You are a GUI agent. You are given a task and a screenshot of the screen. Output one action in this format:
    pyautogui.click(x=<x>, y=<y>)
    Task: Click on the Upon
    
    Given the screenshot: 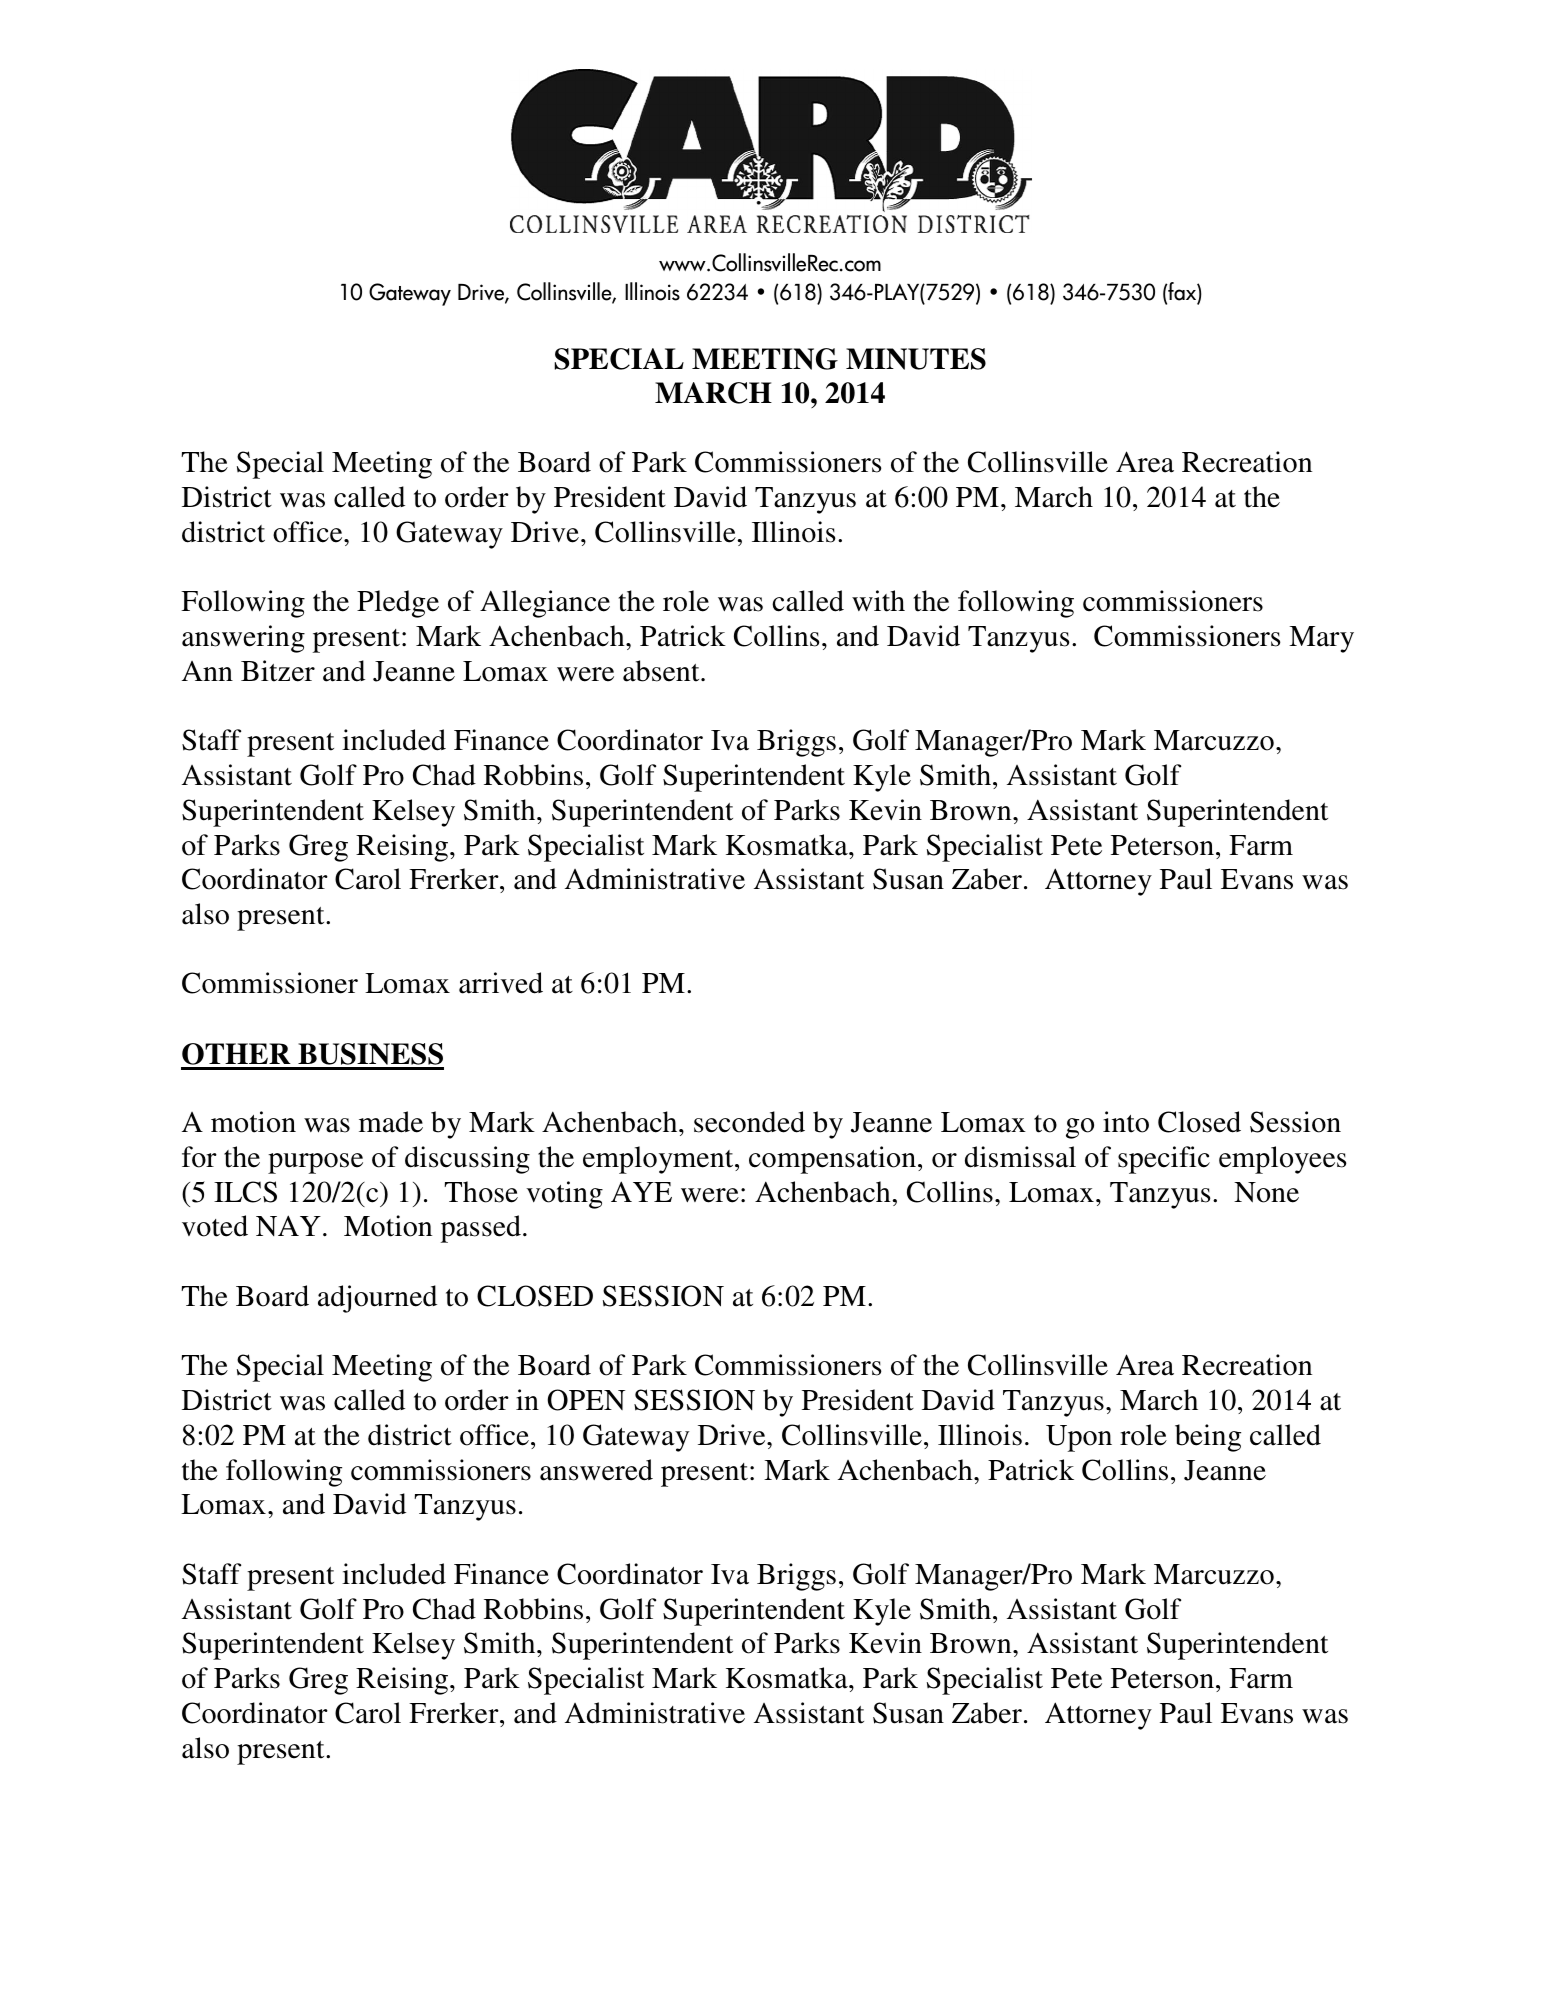 What is the action you would take?
    pyautogui.click(x=1079, y=1438)
